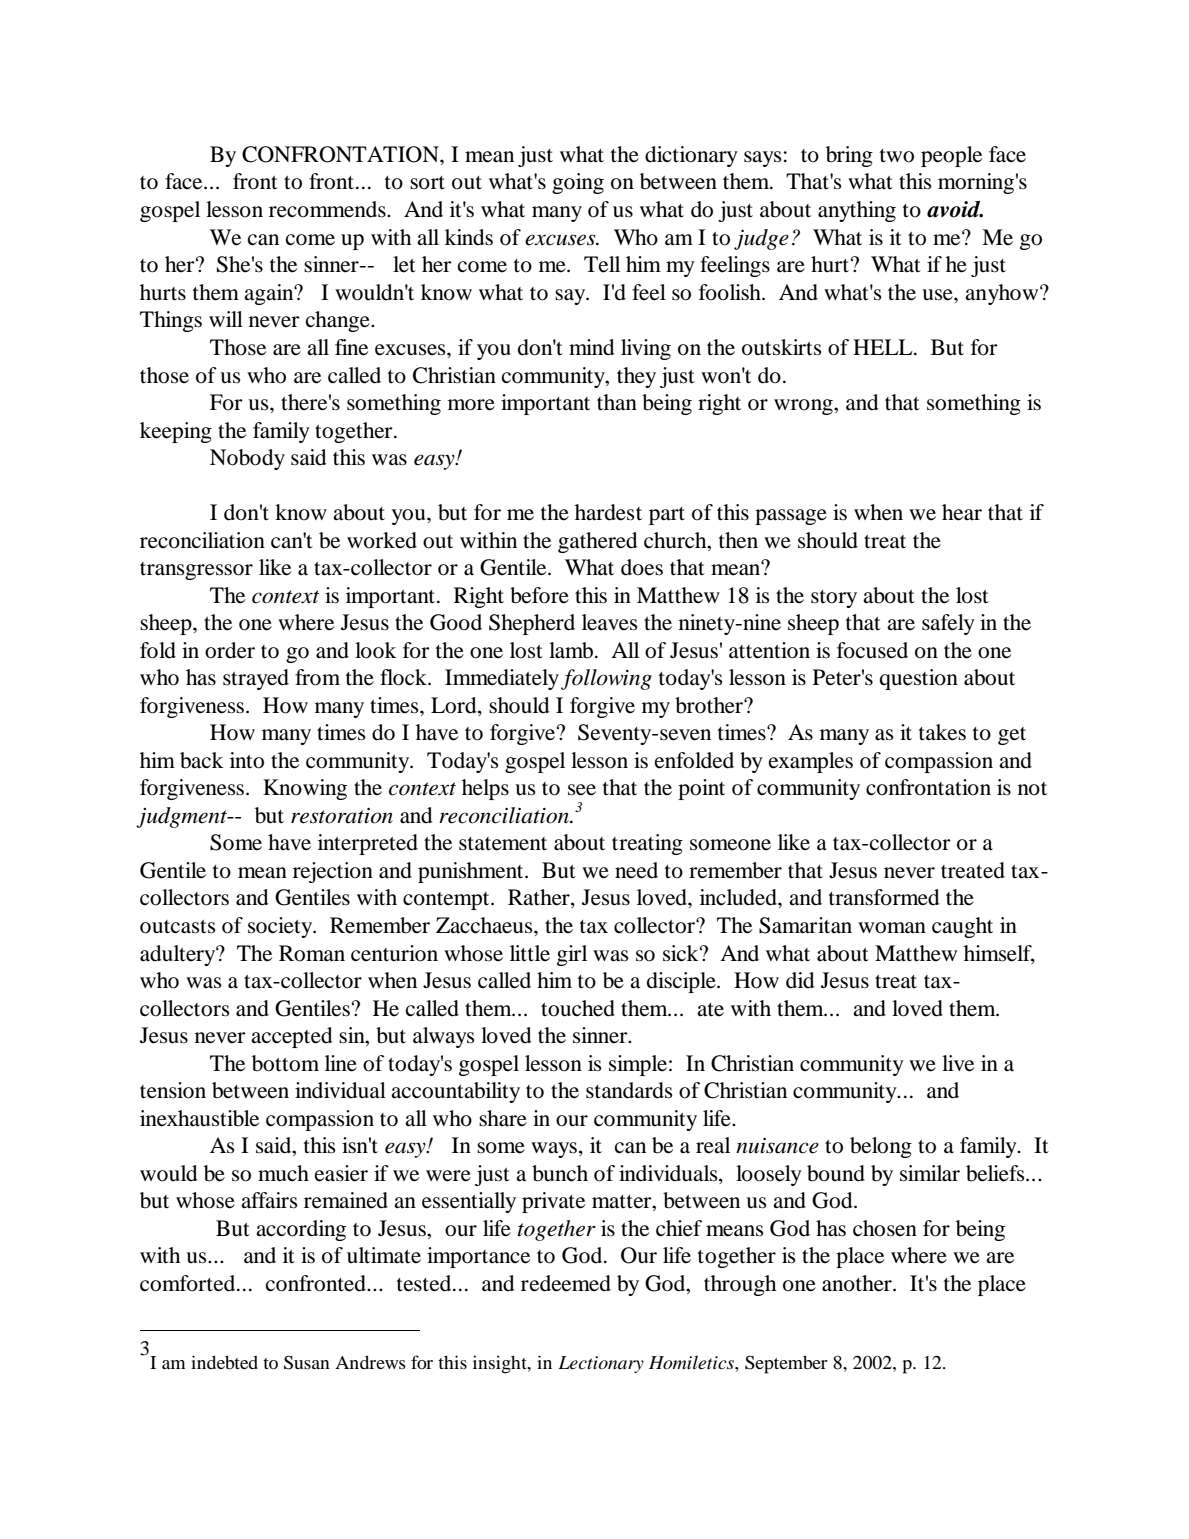  I want to click on going, so click(578, 183).
